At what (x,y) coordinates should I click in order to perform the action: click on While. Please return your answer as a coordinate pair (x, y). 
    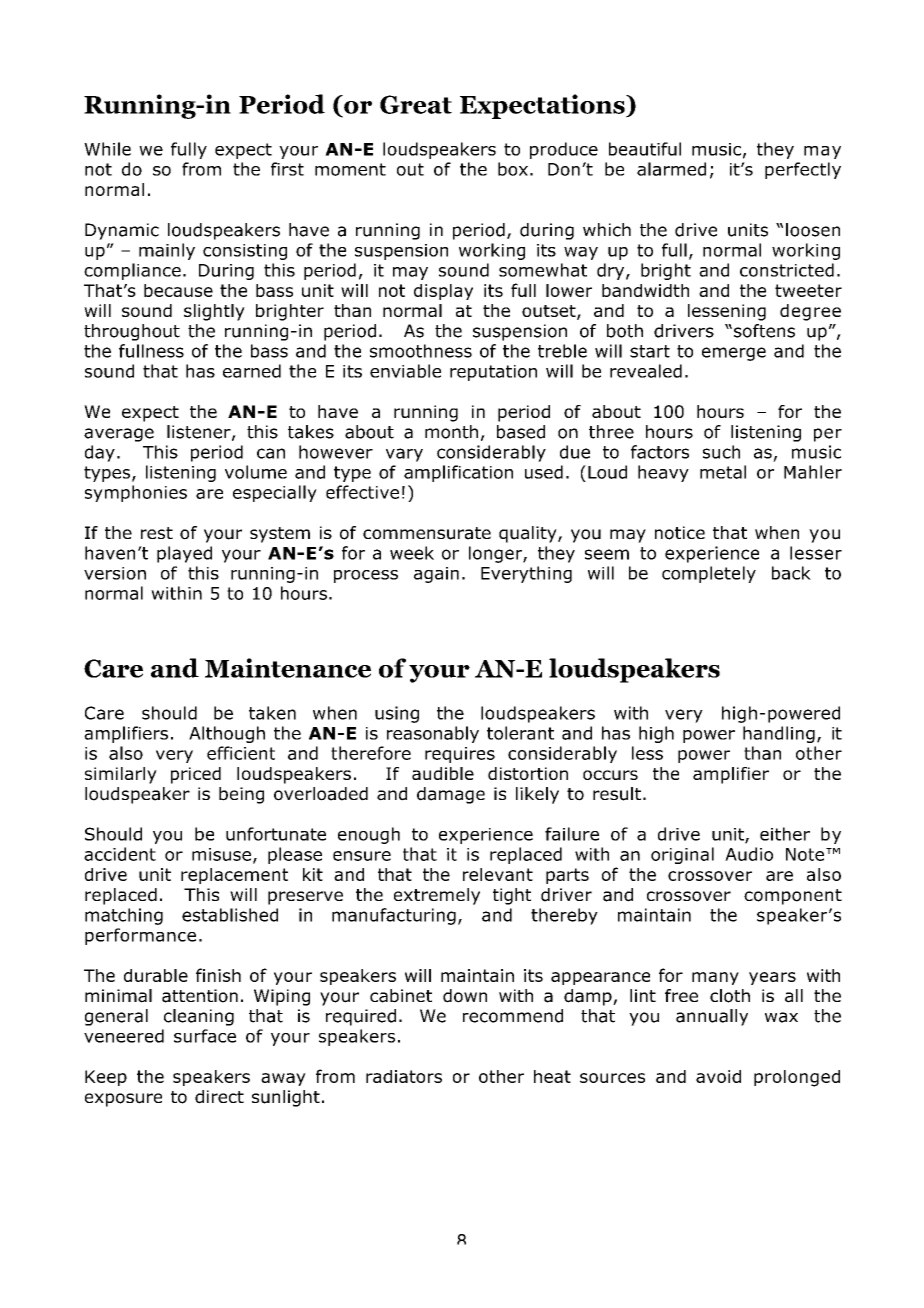
    Looking at the image, I should click on (107, 149).
